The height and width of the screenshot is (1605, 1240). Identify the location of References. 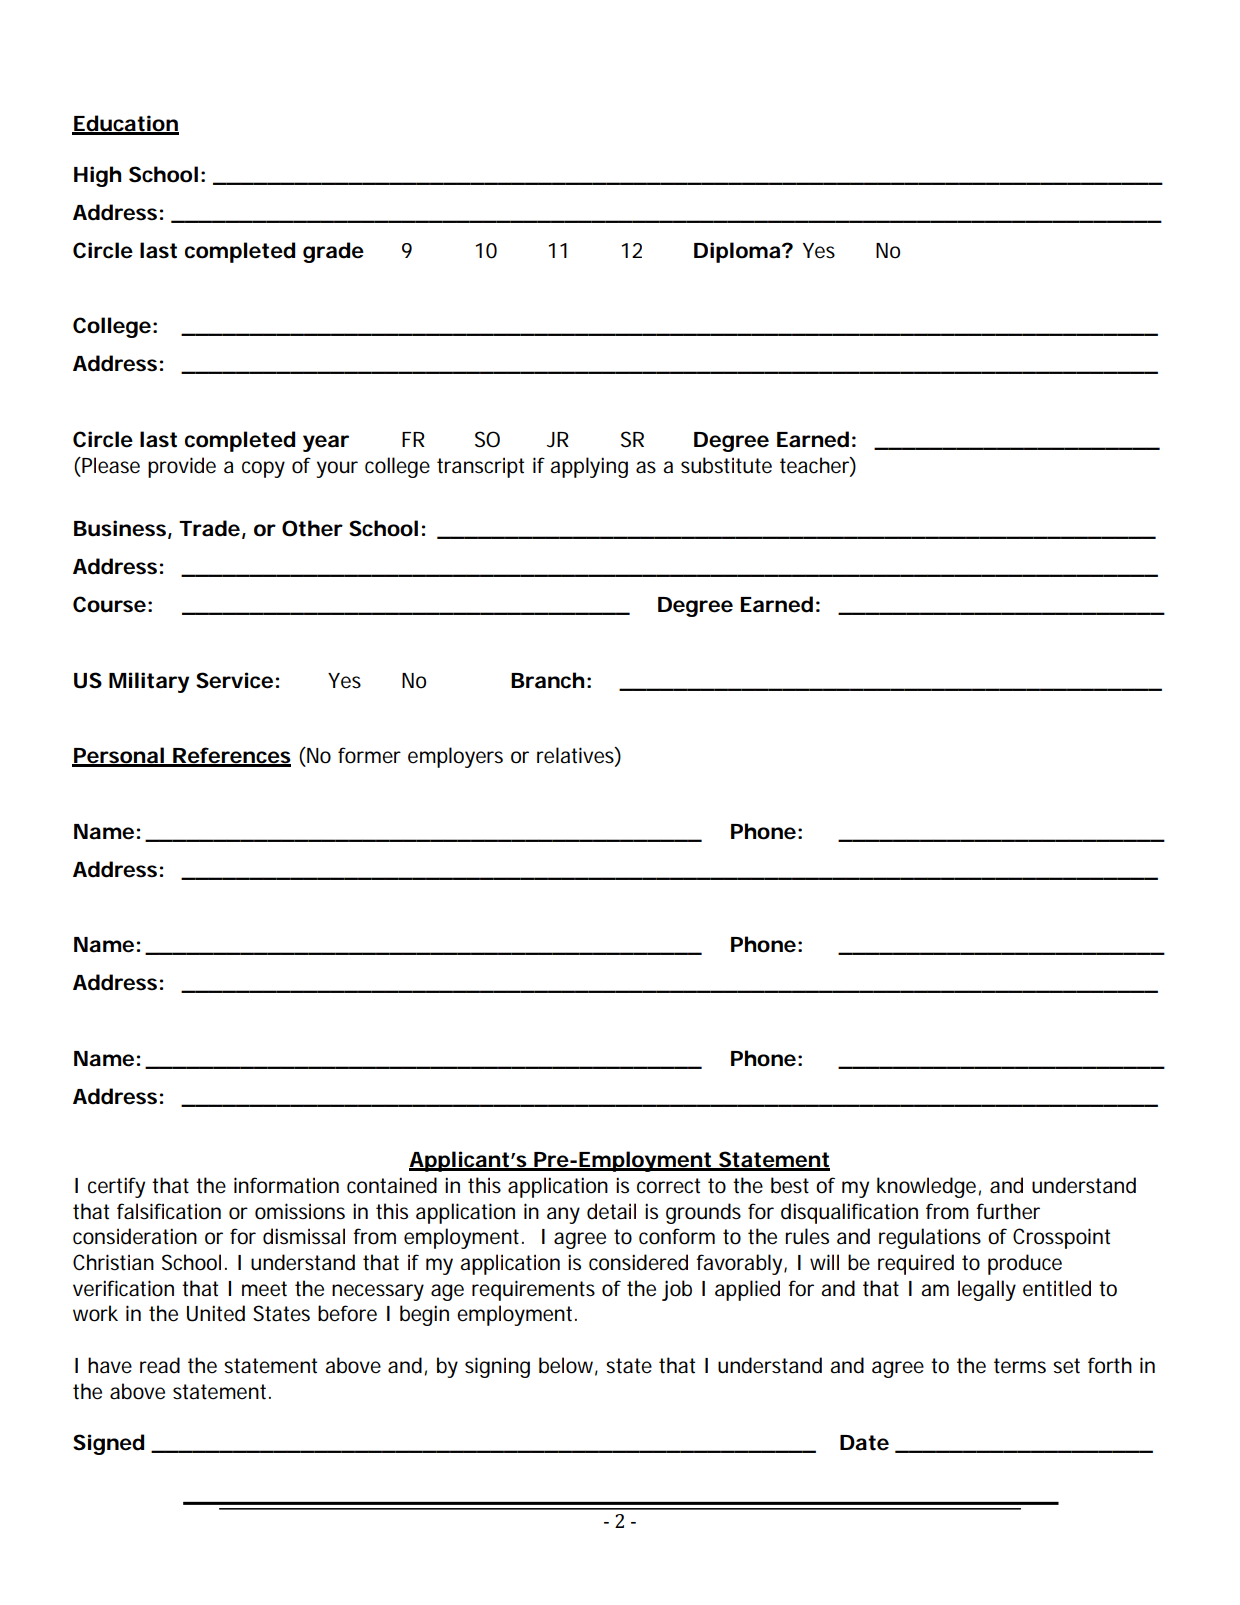
(231, 756).
